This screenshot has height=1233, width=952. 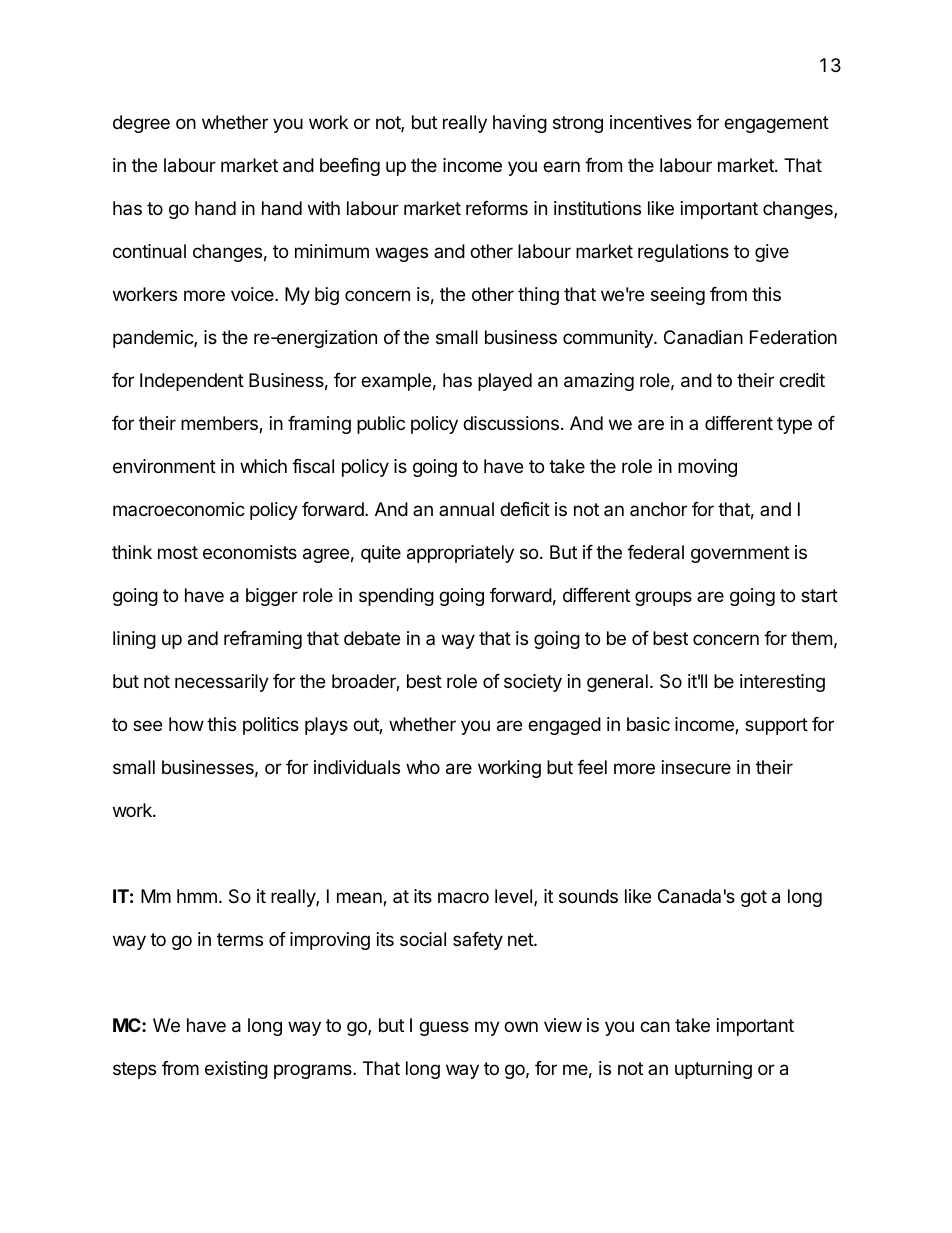 What do you see at coordinates (236, 1070) in the screenshot?
I see `existing` at bounding box center [236, 1070].
